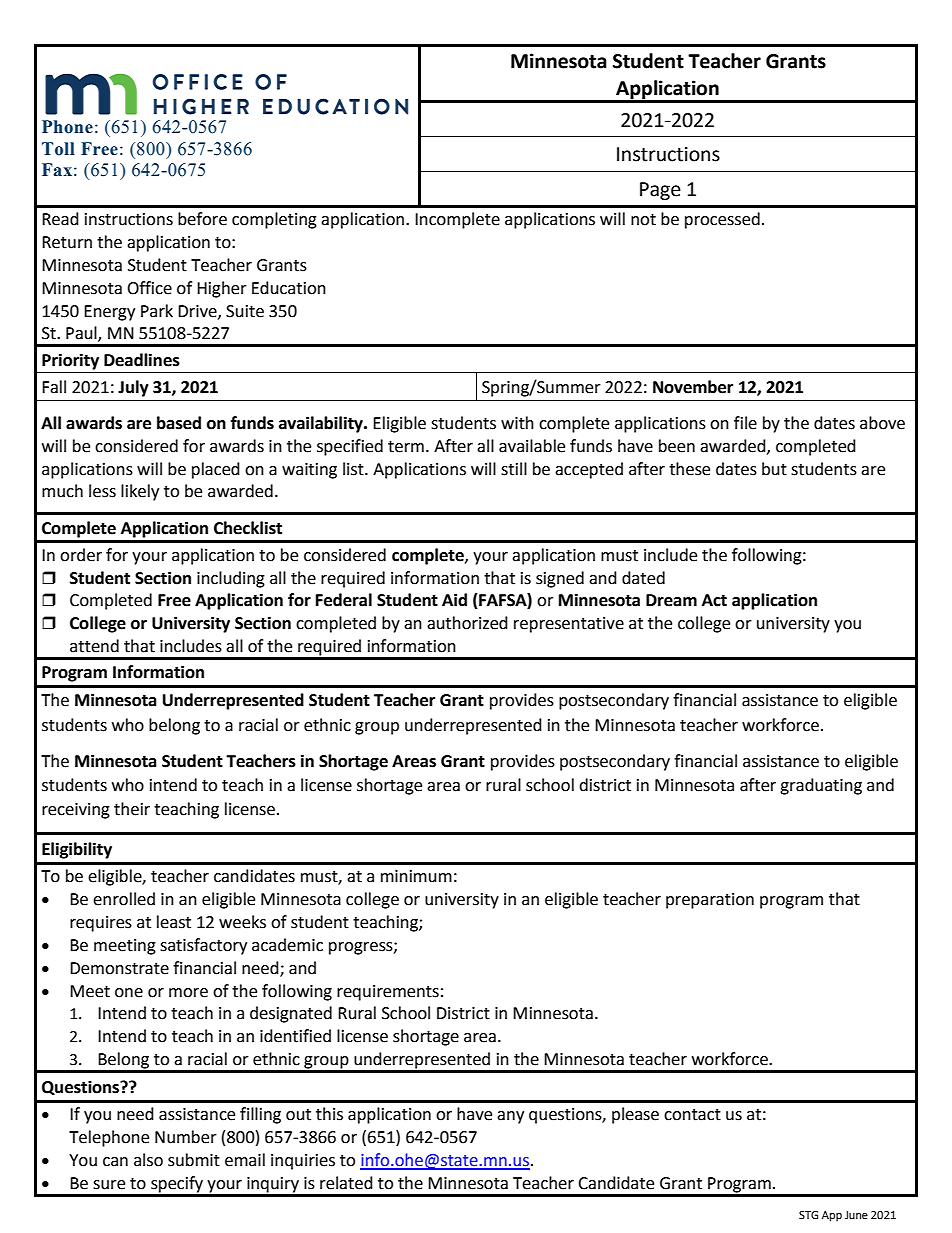  Describe the element at coordinates (174, 922) in the document. I see `least` at that location.
